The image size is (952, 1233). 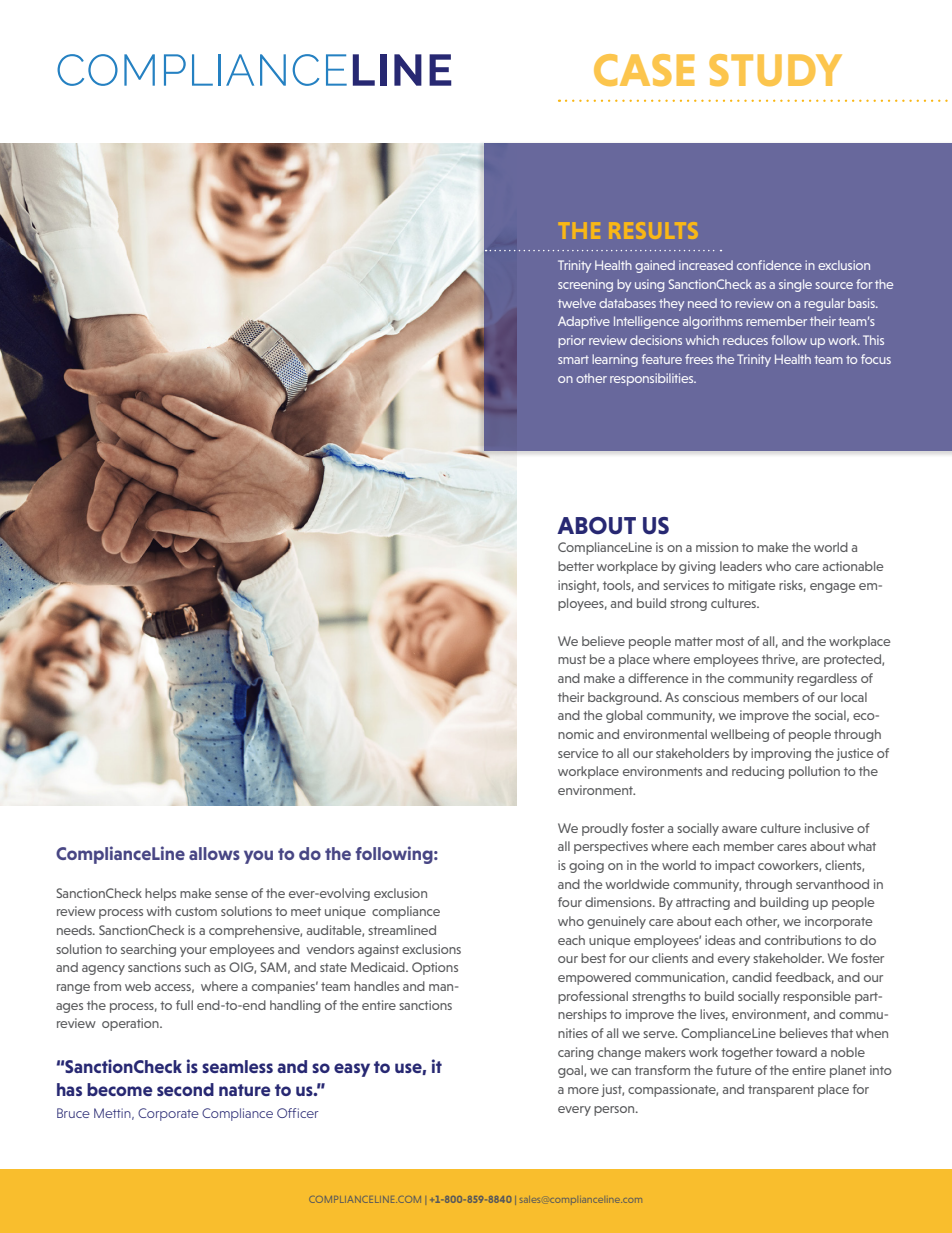 What do you see at coordinates (769, 265) in the page?
I see `confidence` at bounding box center [769, 265].
